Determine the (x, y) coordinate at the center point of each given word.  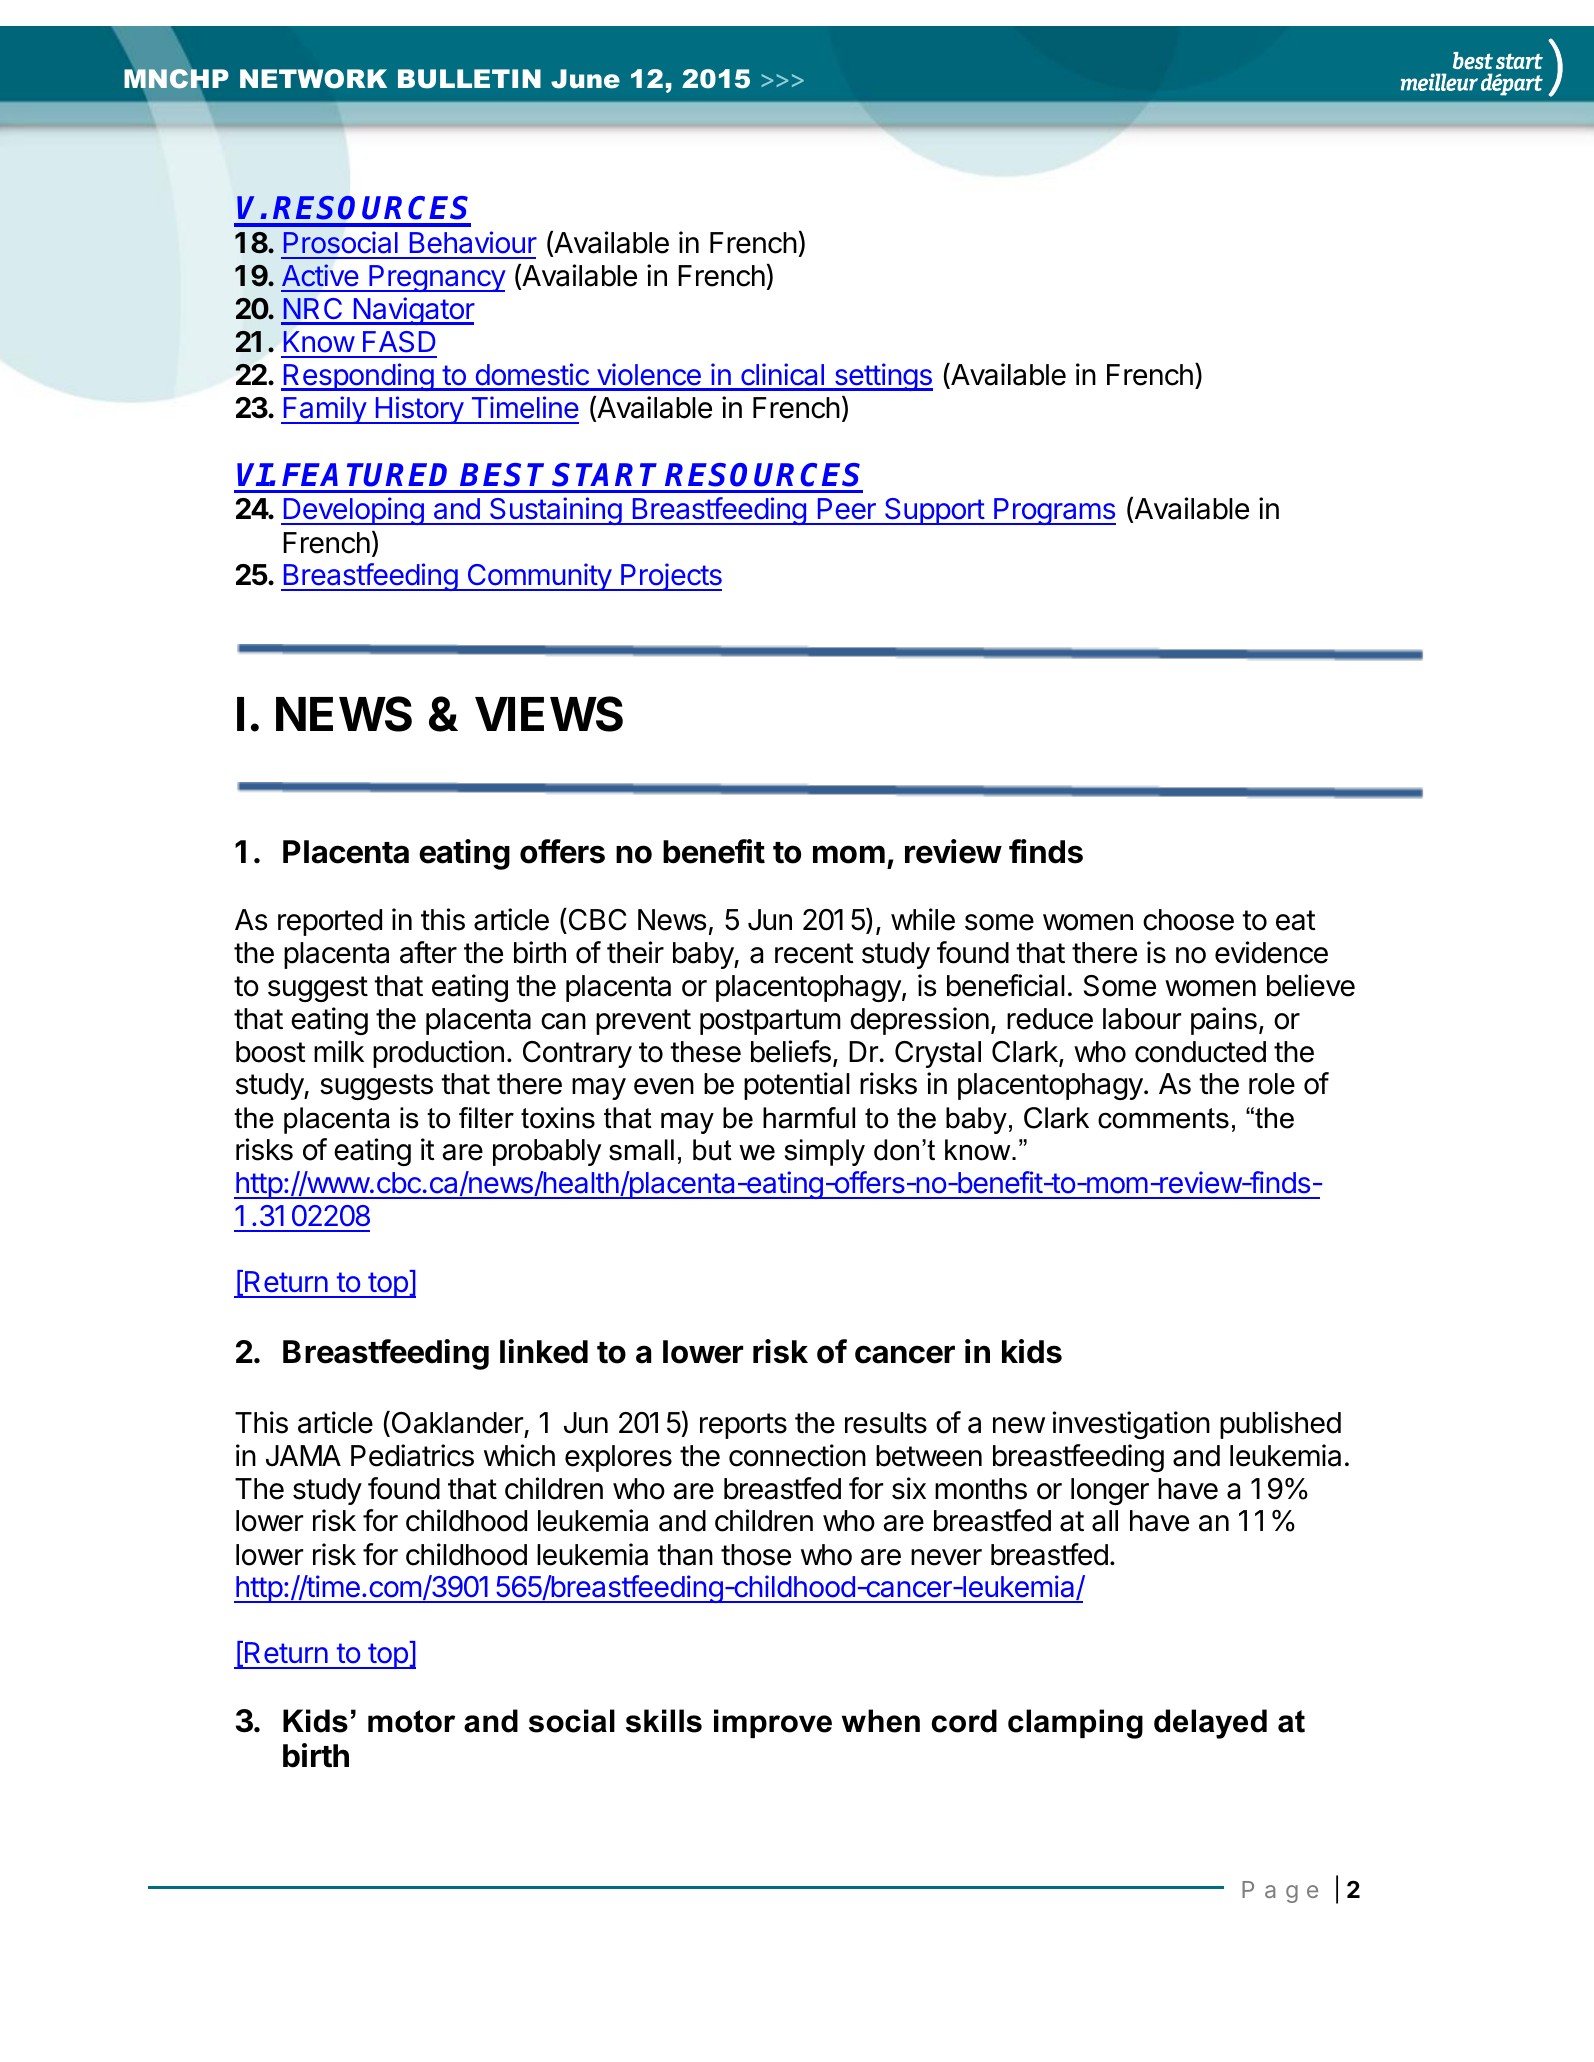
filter (486, 1118)
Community (539, 577)
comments (1163, 1118)
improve (773, 1723)
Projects (670, 577)
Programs (1054, 511)
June (585, 79)
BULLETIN (469, 79)
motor (411, 1721)
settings (882, 377)
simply (825, 1152)
